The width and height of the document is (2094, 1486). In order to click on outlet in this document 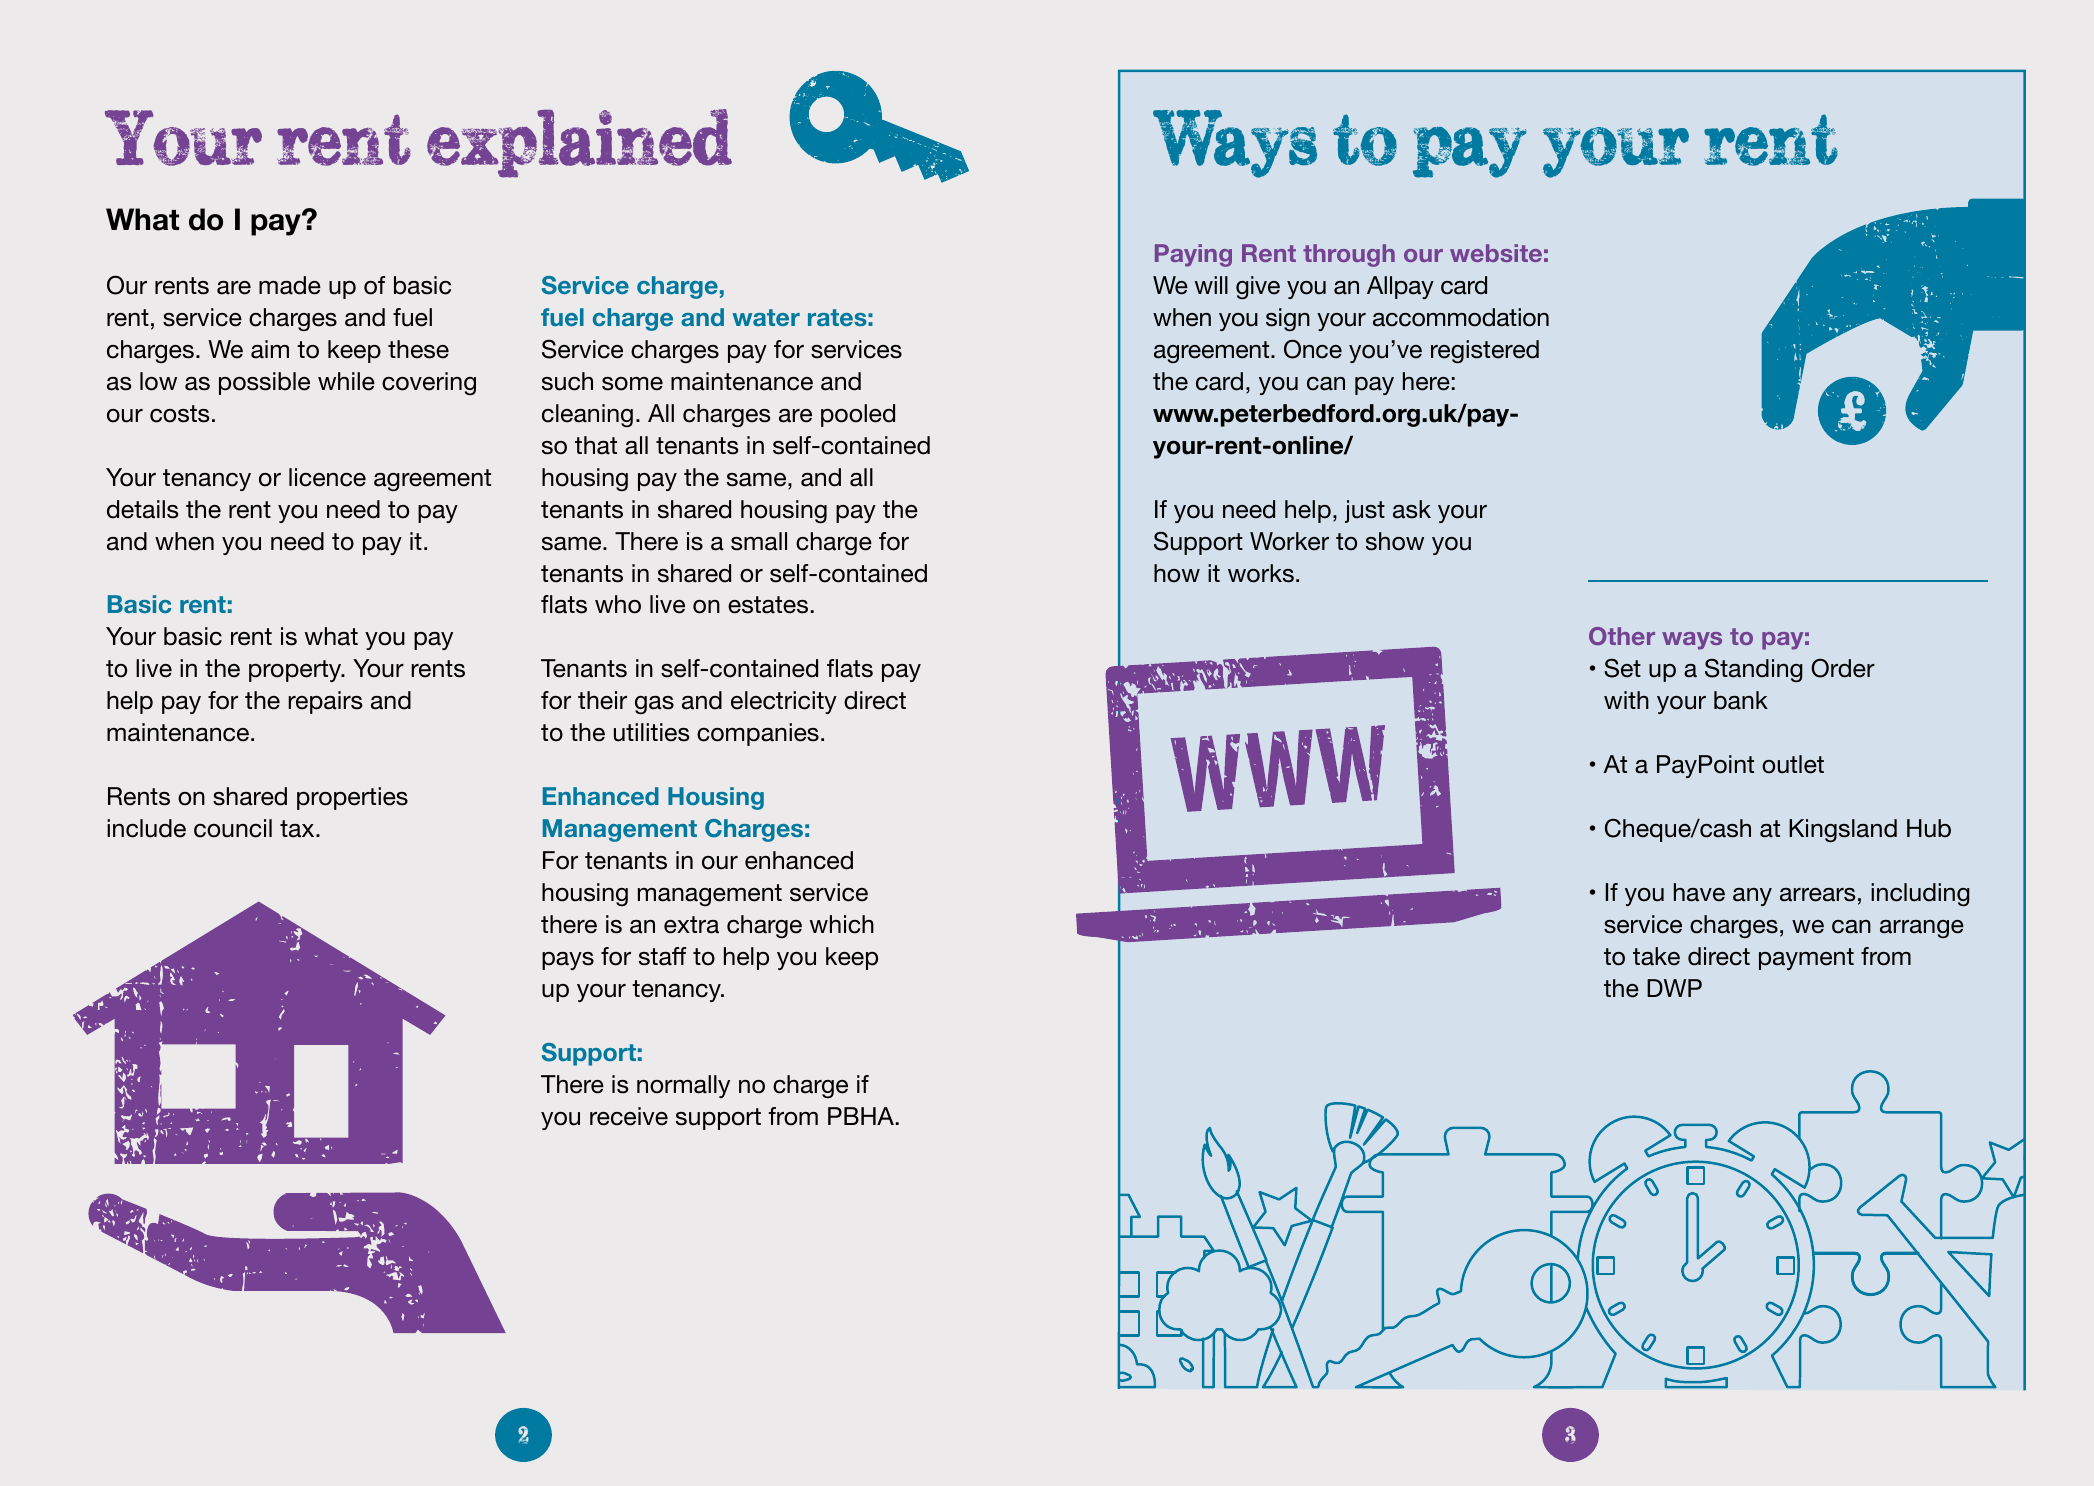, I will do `click(1793, 764)`.
